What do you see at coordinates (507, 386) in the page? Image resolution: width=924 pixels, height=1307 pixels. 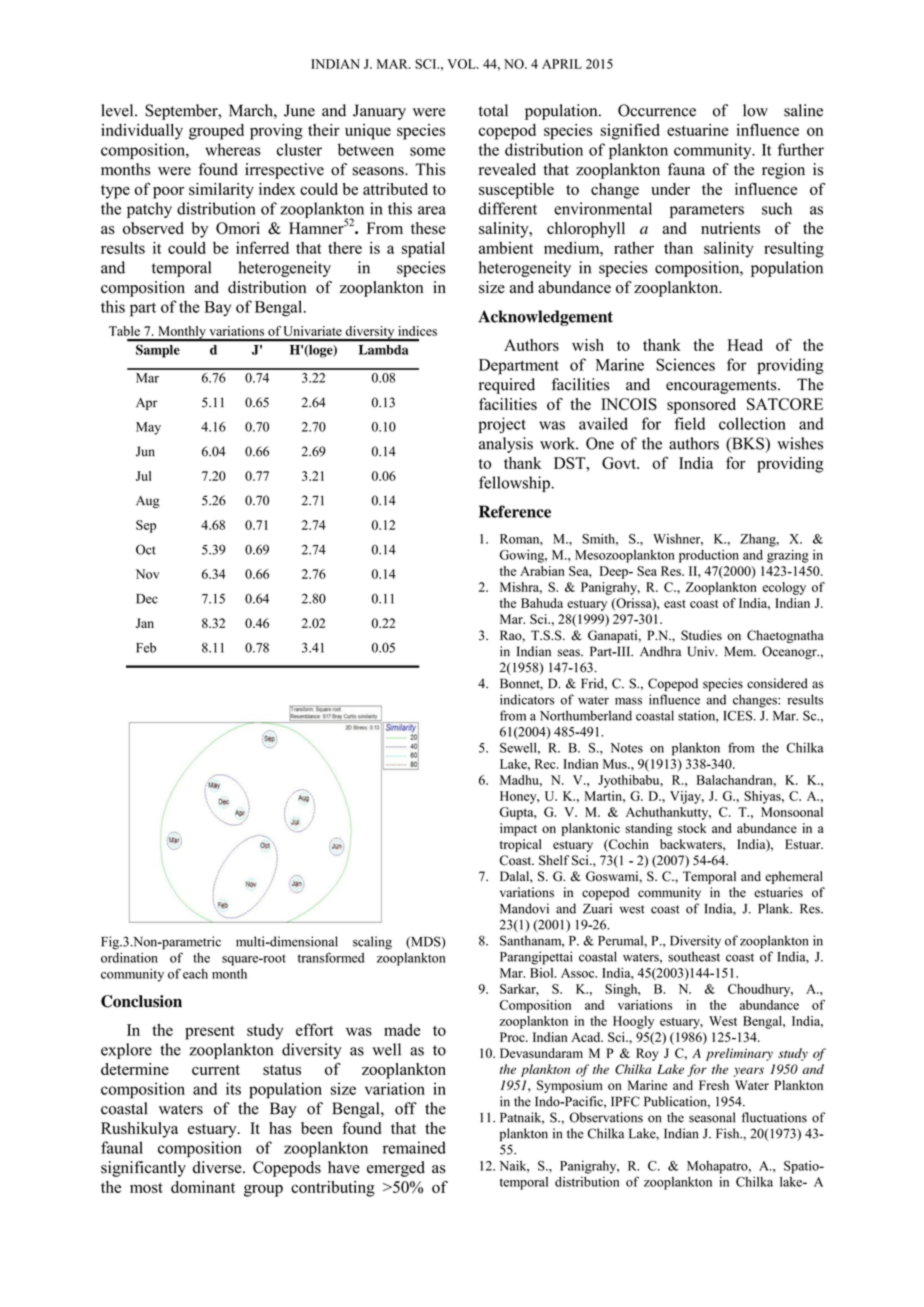 I see `required` at bounding box center [507, 386].
